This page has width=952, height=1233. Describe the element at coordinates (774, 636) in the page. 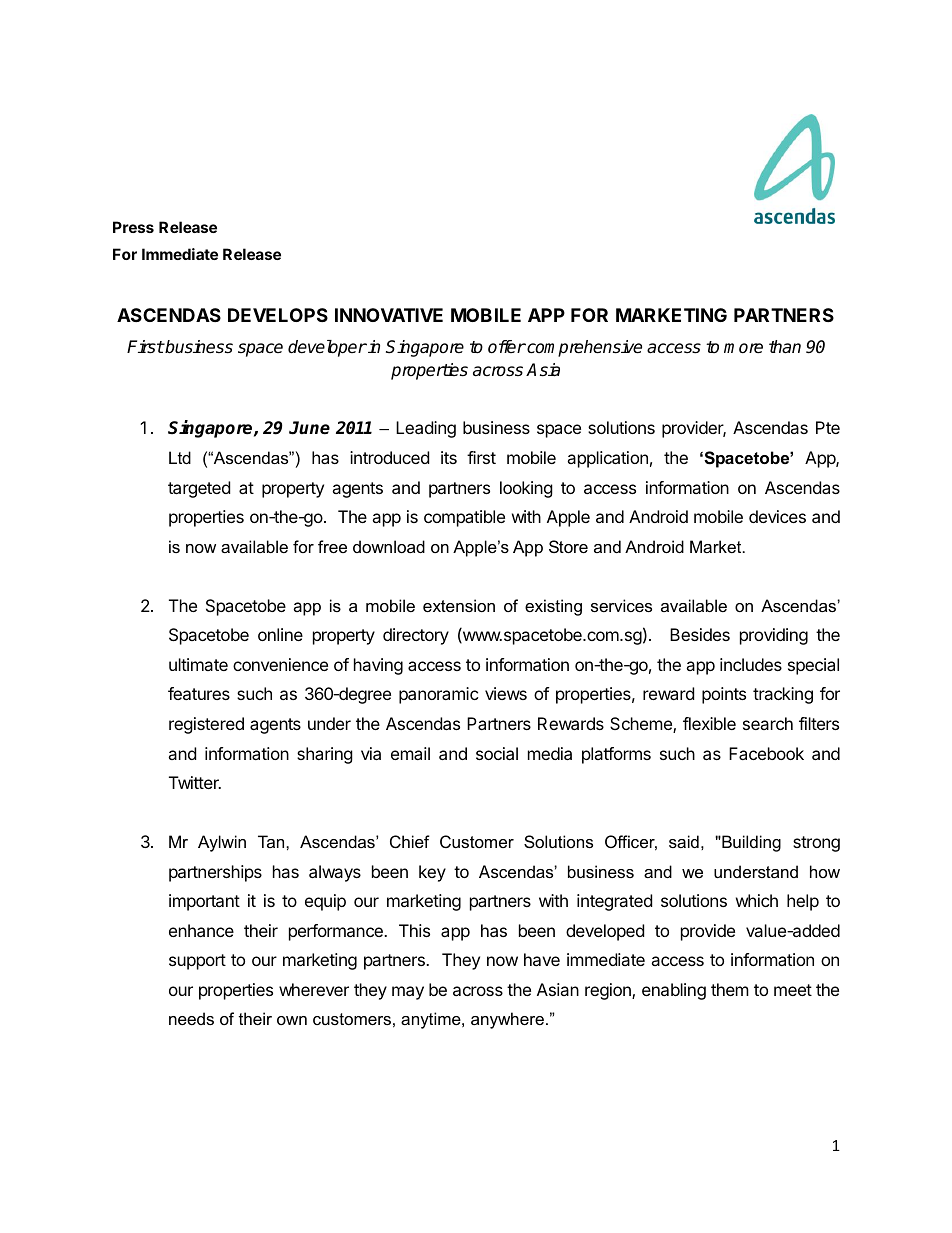

I see `providing` at that location.
